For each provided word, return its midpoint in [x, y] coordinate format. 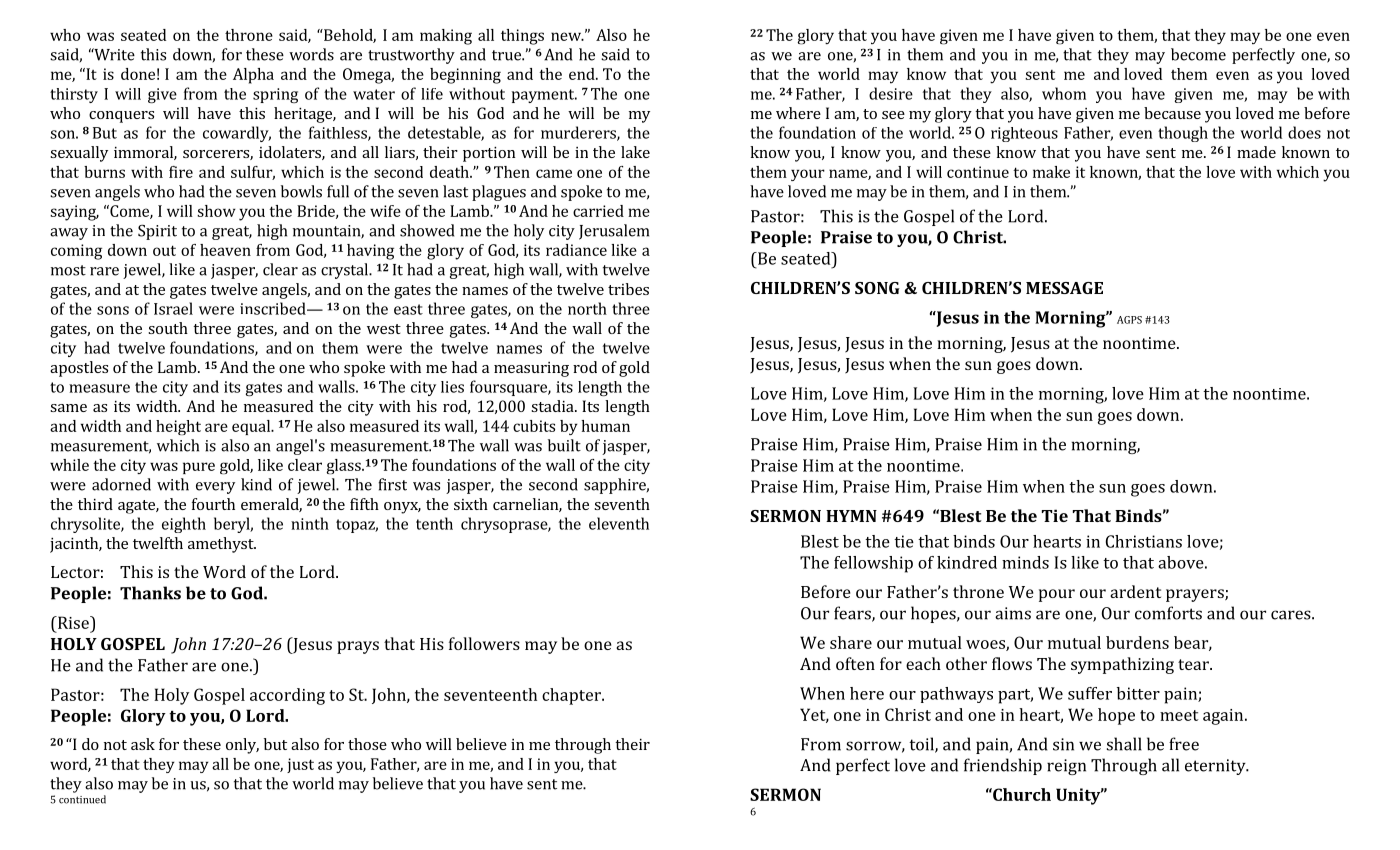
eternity [1216, 767]
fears [853, 614]
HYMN [851, 516]
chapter [572, 696]
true [507, 55]
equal [252, 427]
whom [1064, 93]
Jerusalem [614, 232]
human [605, 426]
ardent [1135, 591]
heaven [225, 250]
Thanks [150, 593]
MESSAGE [1064, 288]
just [300, 765]
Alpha [253, 76]
